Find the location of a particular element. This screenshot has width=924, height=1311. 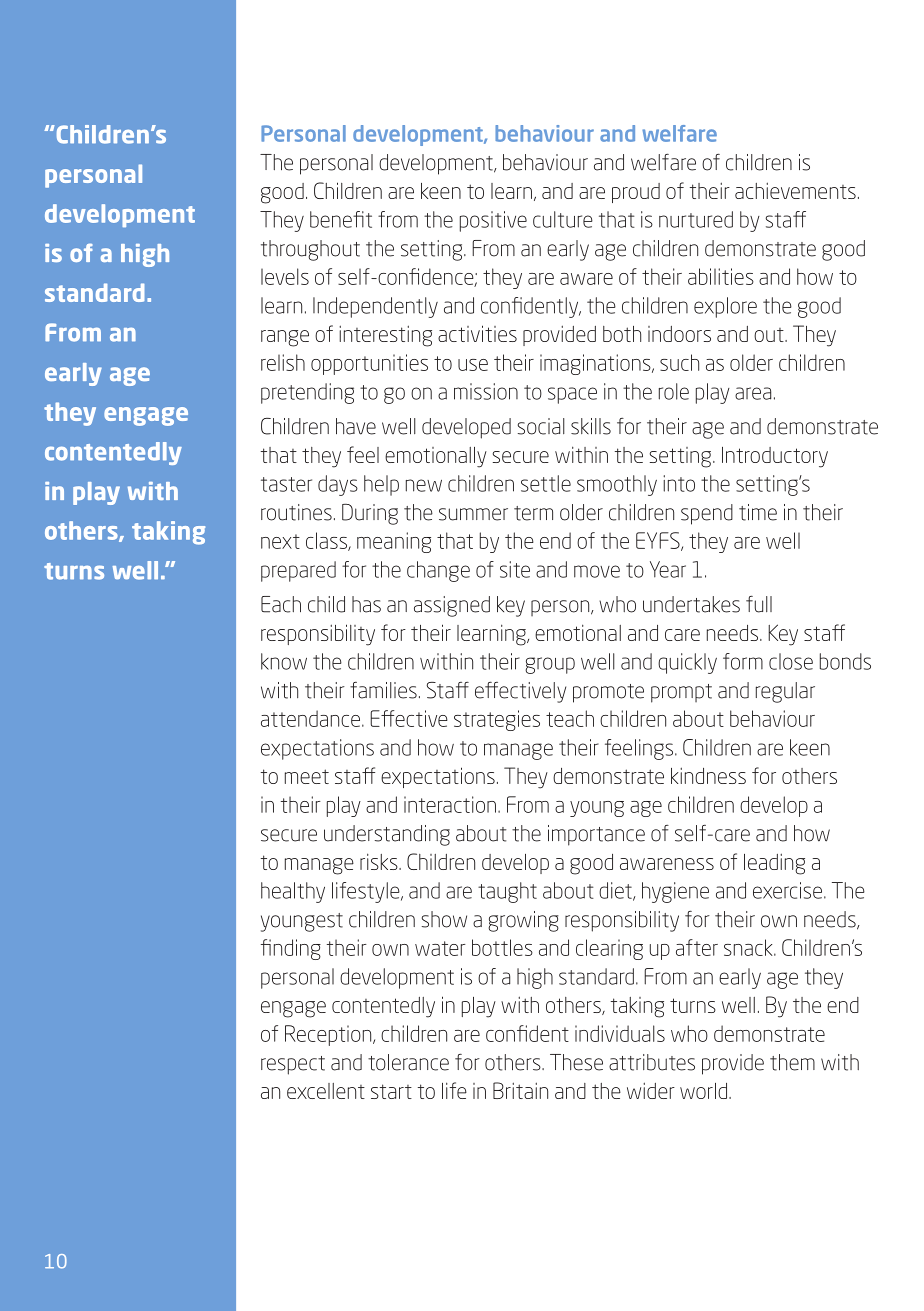

benefit is located at coordinates (341, 219).
